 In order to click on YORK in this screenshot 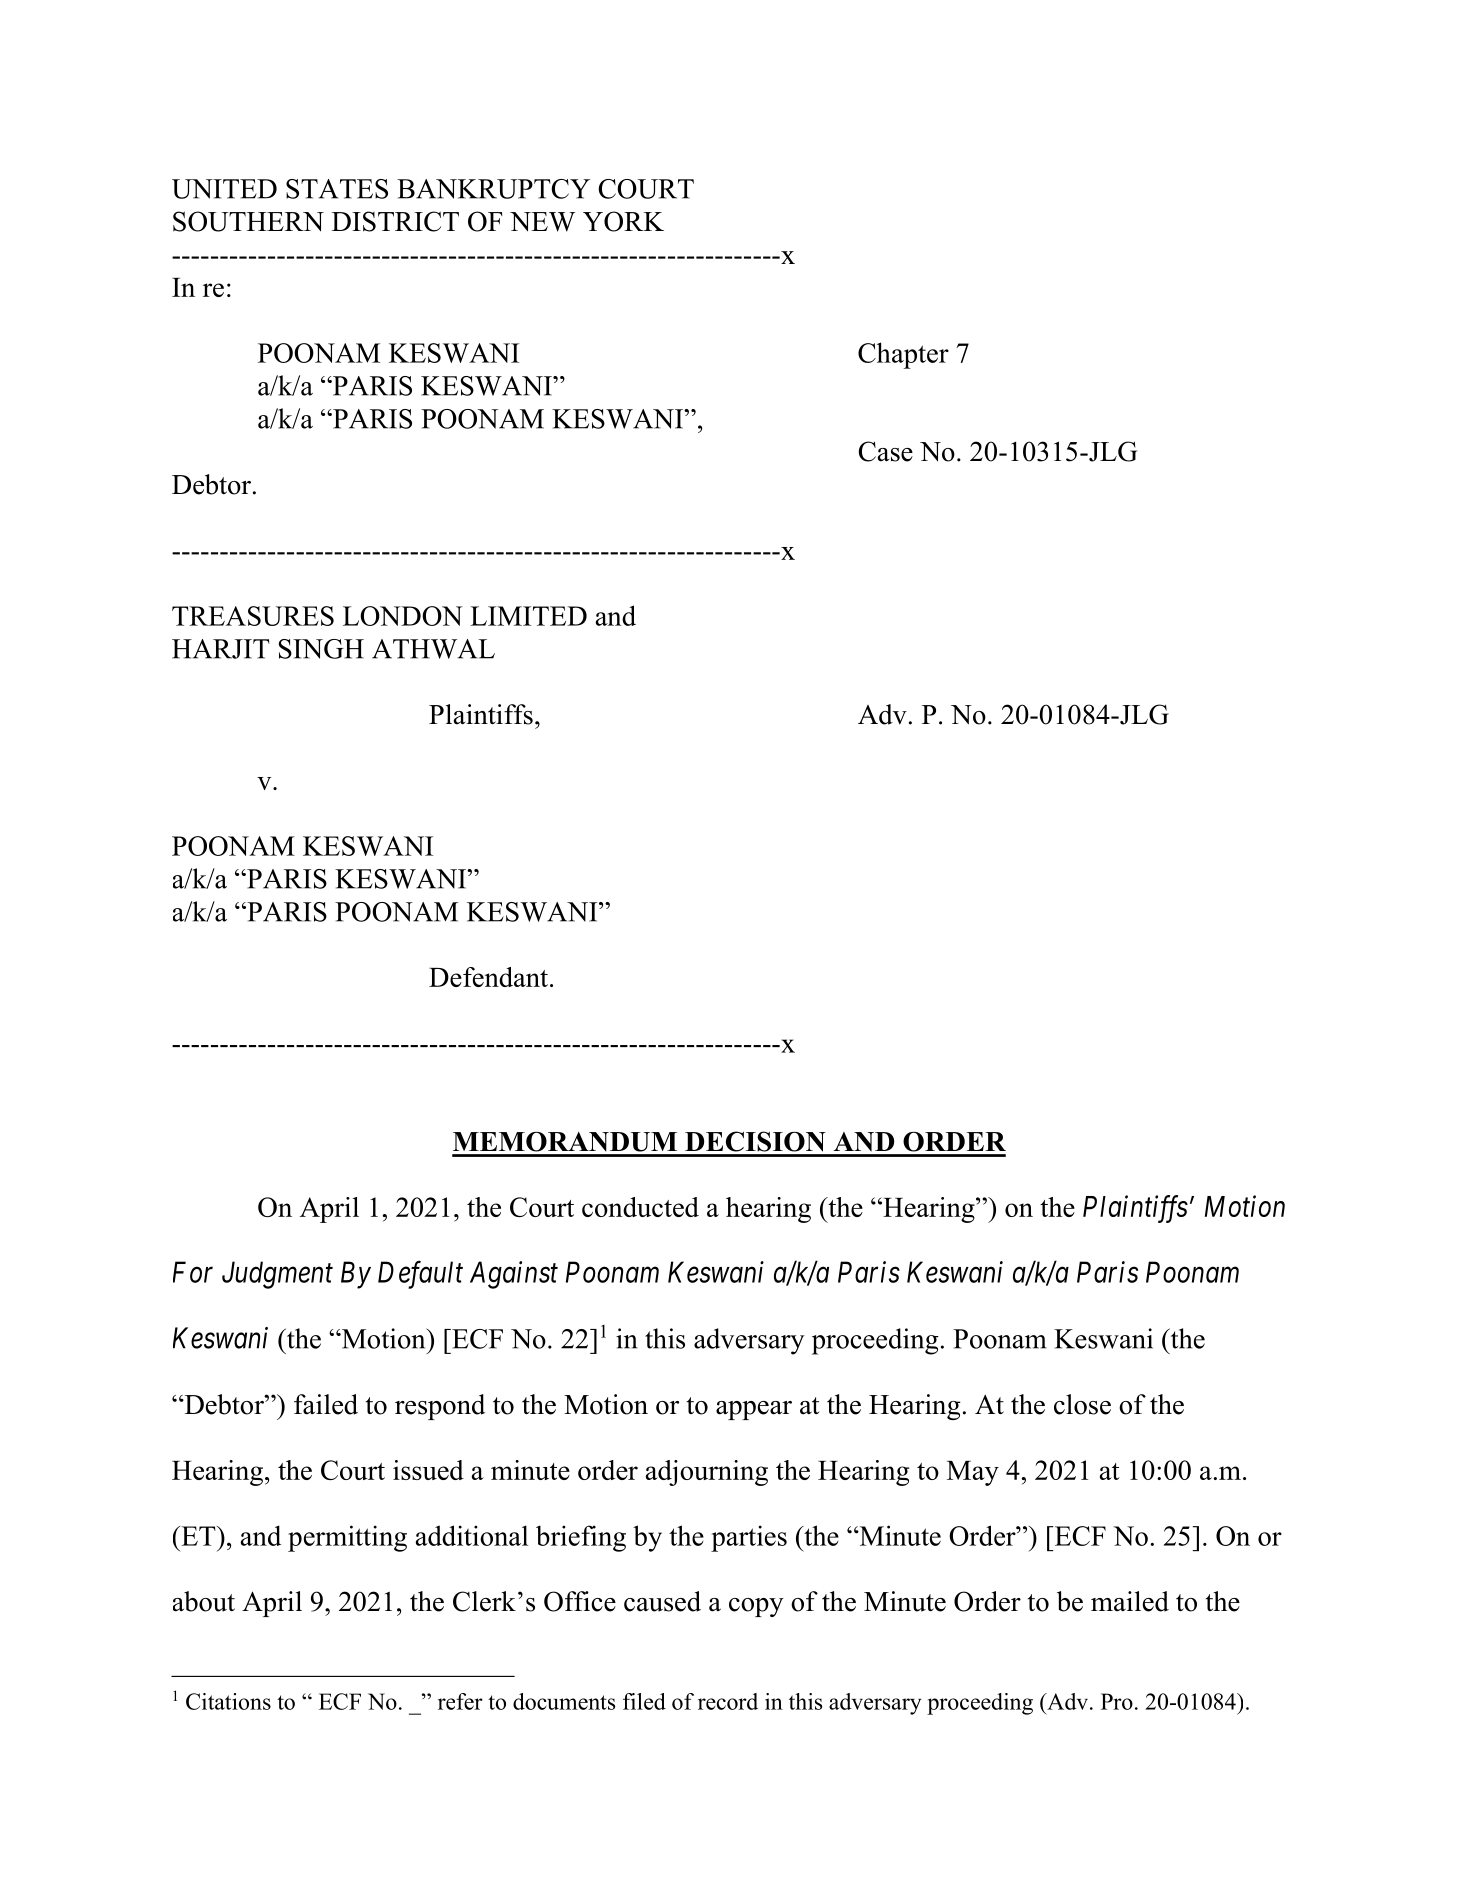, I will do `click(623, 221)`.
